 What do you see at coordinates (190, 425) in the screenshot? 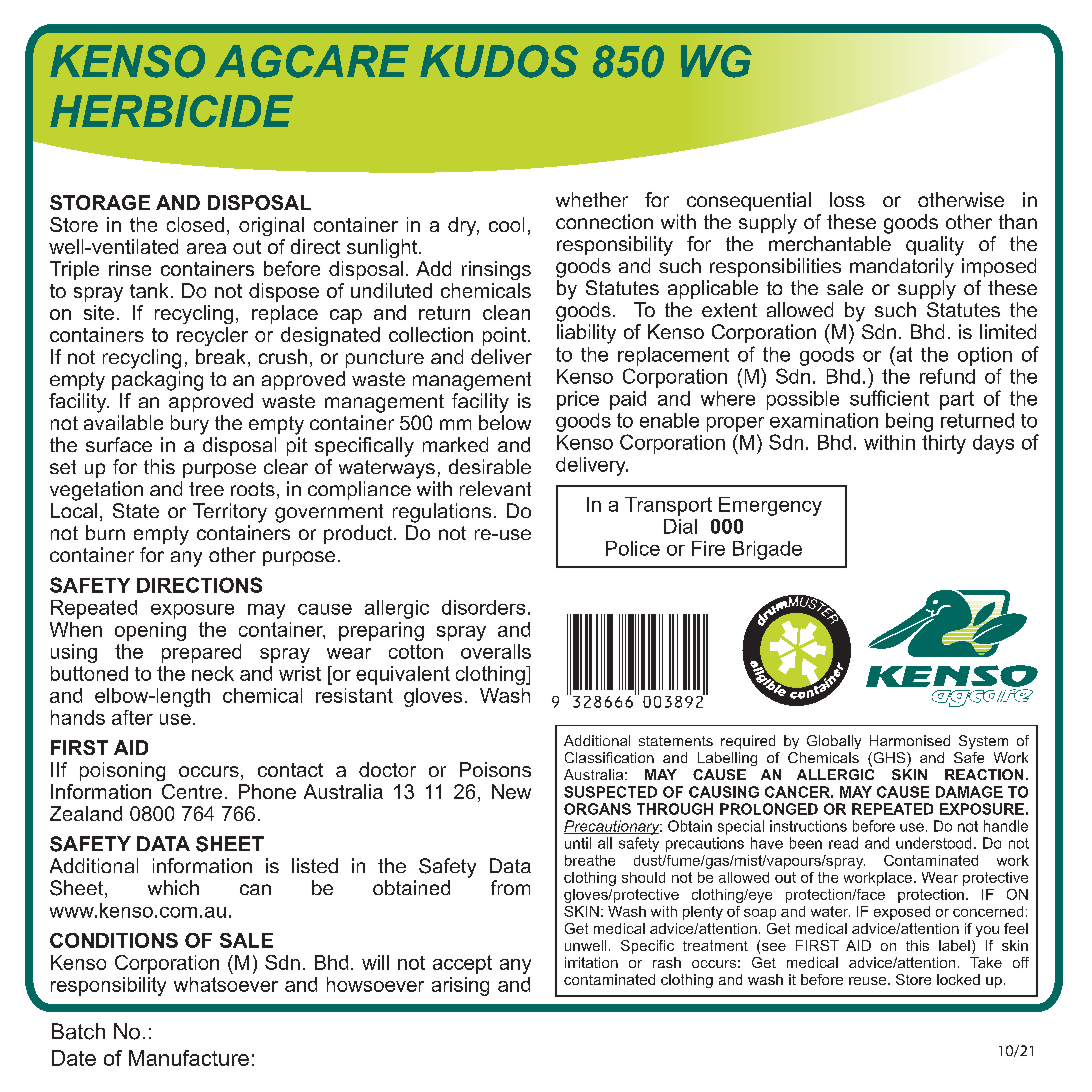
I see `bury` at bounding box center [190, 425].
